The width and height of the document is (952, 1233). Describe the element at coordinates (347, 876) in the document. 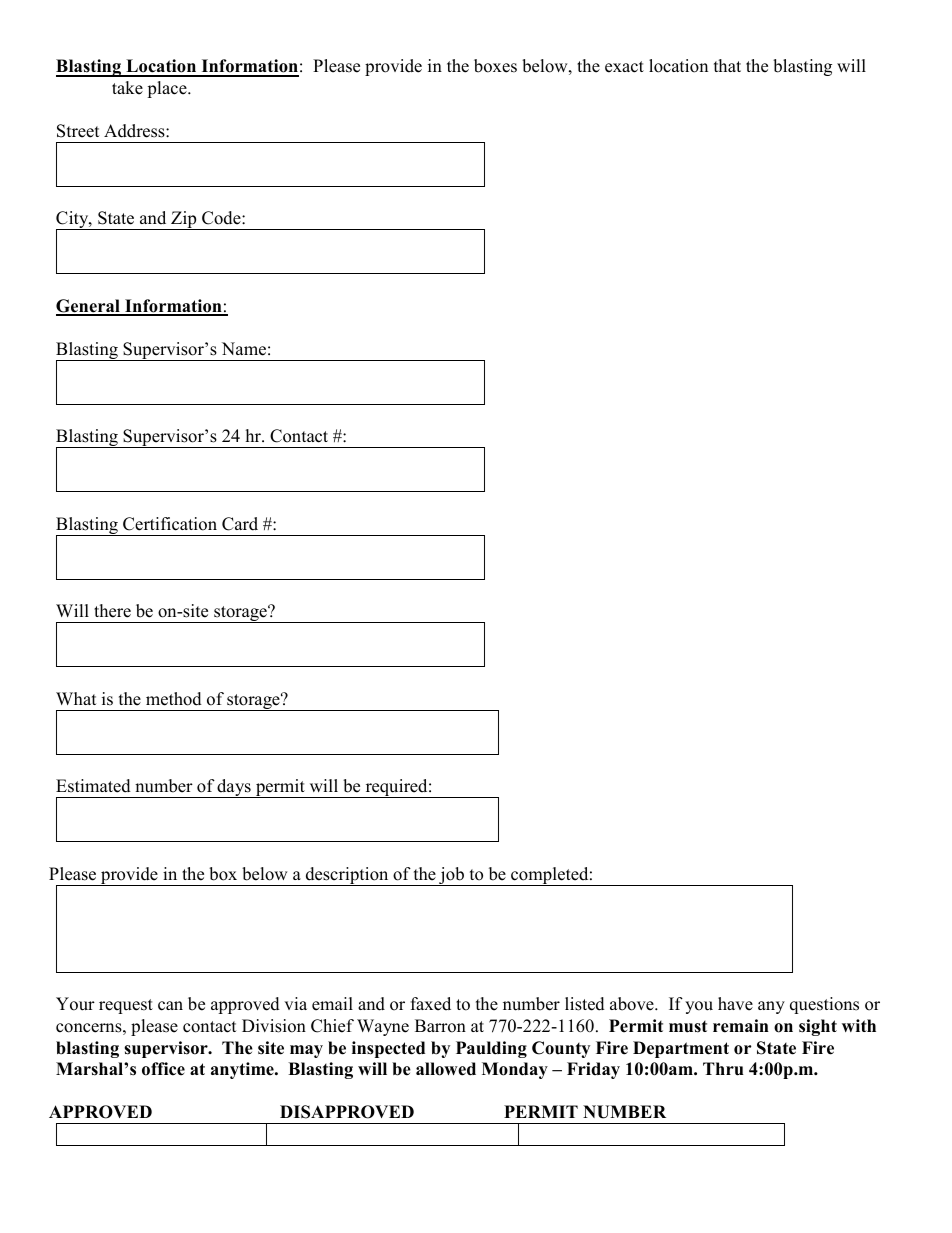

I see `description` at that location.
